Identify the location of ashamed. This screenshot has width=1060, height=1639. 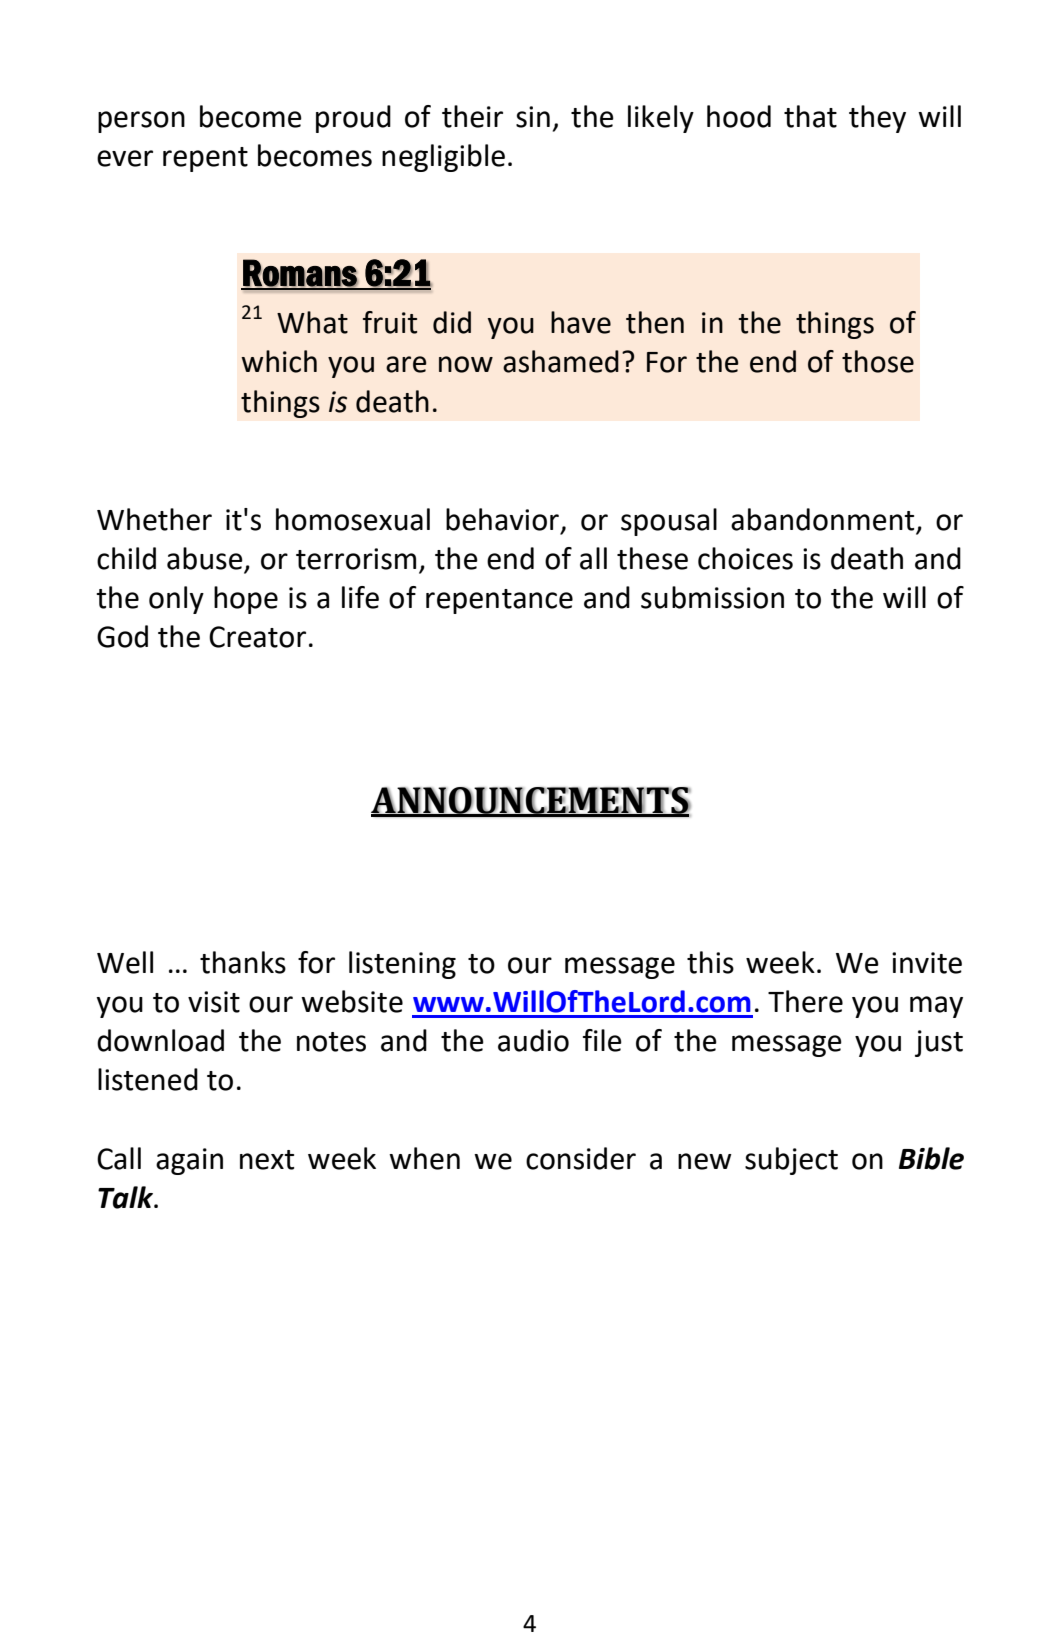
(561, 361).
